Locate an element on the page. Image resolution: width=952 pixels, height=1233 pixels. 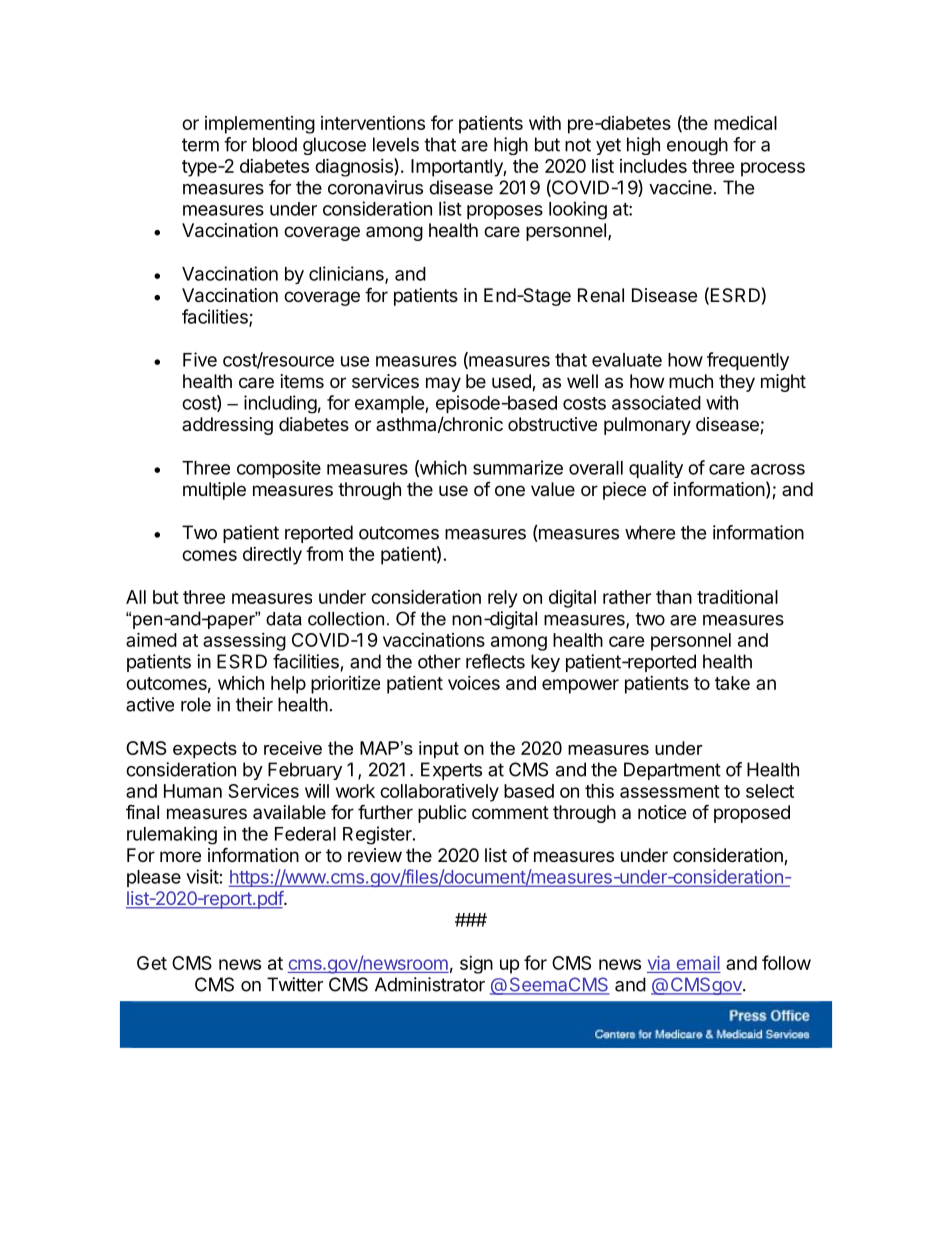
directly is located at coordinates (272, 556).
